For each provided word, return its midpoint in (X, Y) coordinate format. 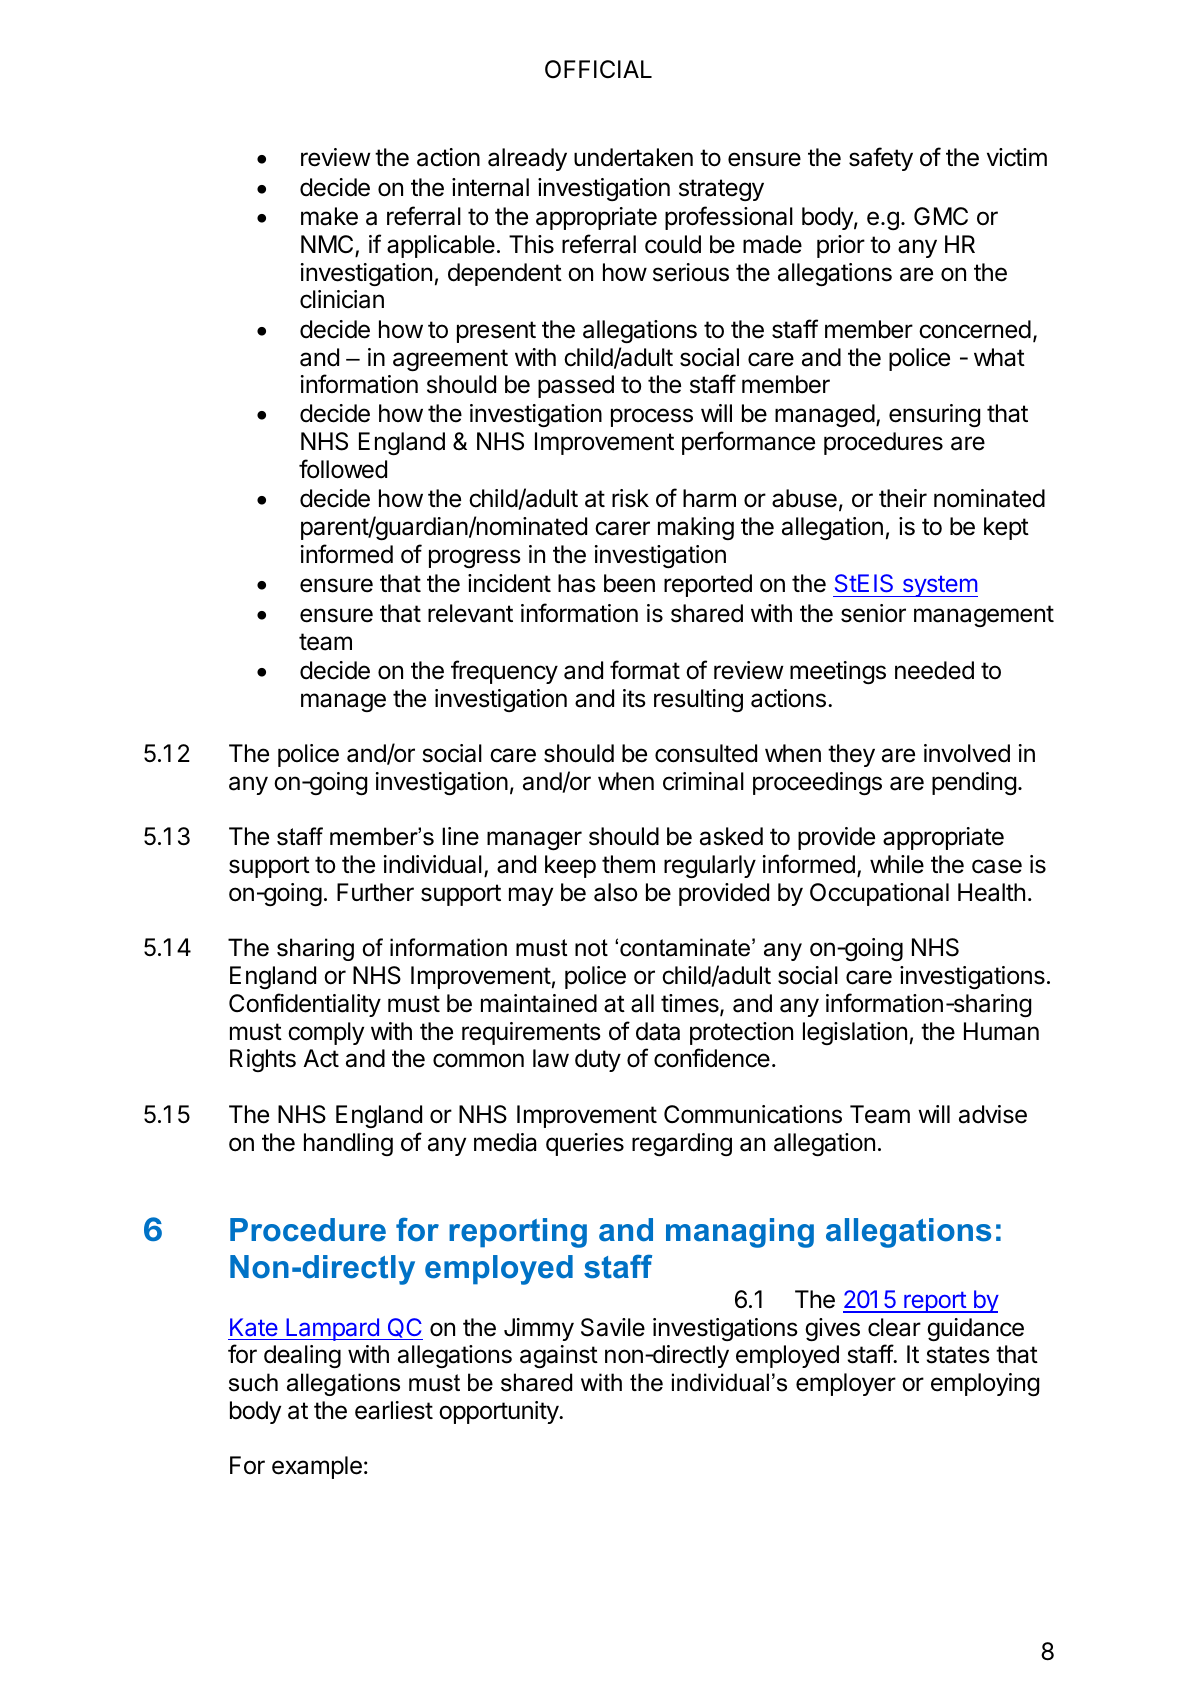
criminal (703, 781)
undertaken (633, 157)
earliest (394, 1410)
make (329, 216)
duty (598, 1060)
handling (348, 1144)
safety (881, 159)
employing (985, 1384)
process (652, 417)
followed (343, 469)
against (559, 1356)
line (460, 836)
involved (967, 753)
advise (993, 1114)
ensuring (934, 415)
